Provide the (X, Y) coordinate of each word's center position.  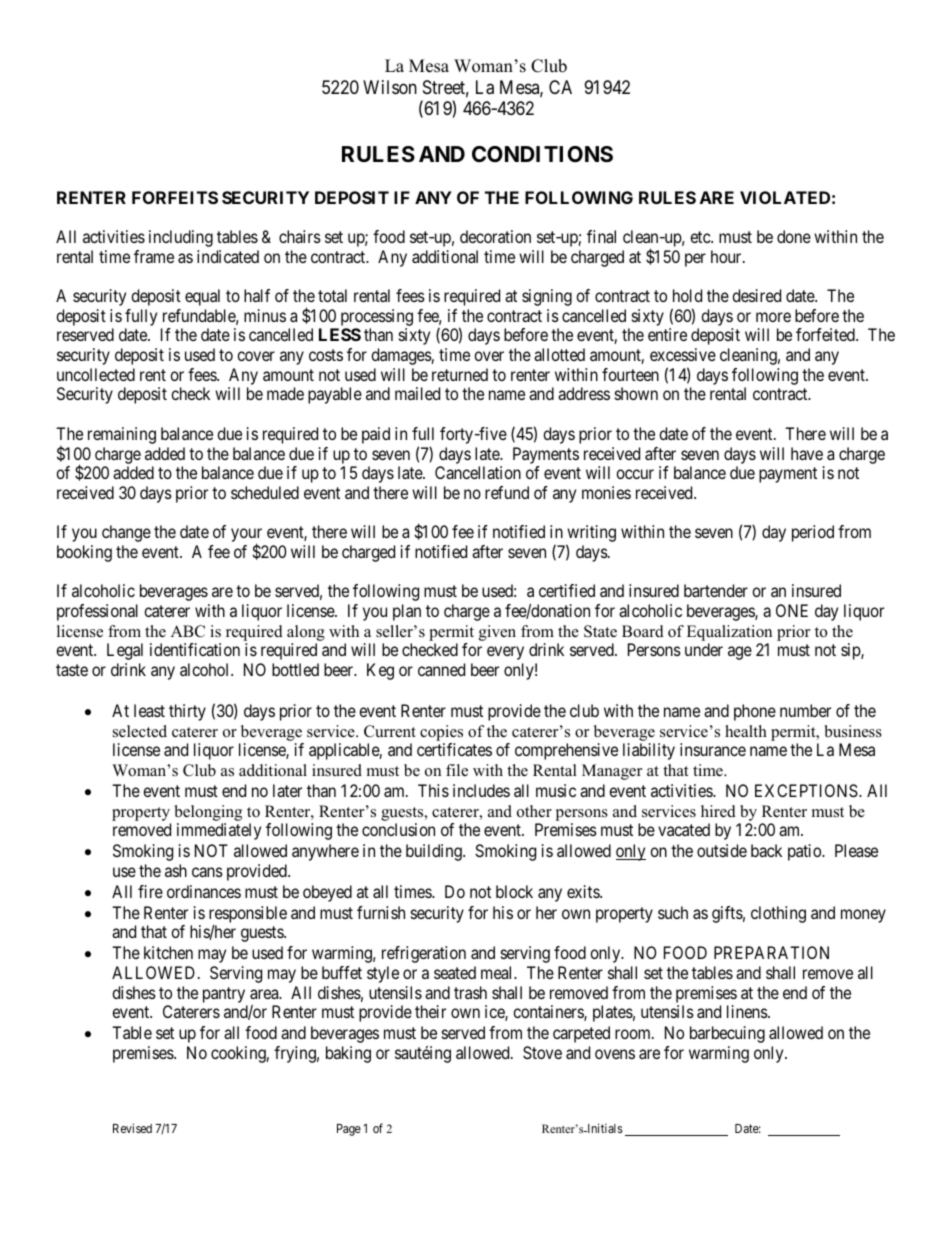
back (766, 850)
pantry (224, 995)
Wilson (390, 87)
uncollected (96, 374)
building (435, 852)
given (497, 633)
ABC (188, 631)
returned (460, 374)
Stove (542, 1052)
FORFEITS (175, 197)
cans (207, 872)
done (794, 236)
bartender (716, 590)
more (773, 317)
